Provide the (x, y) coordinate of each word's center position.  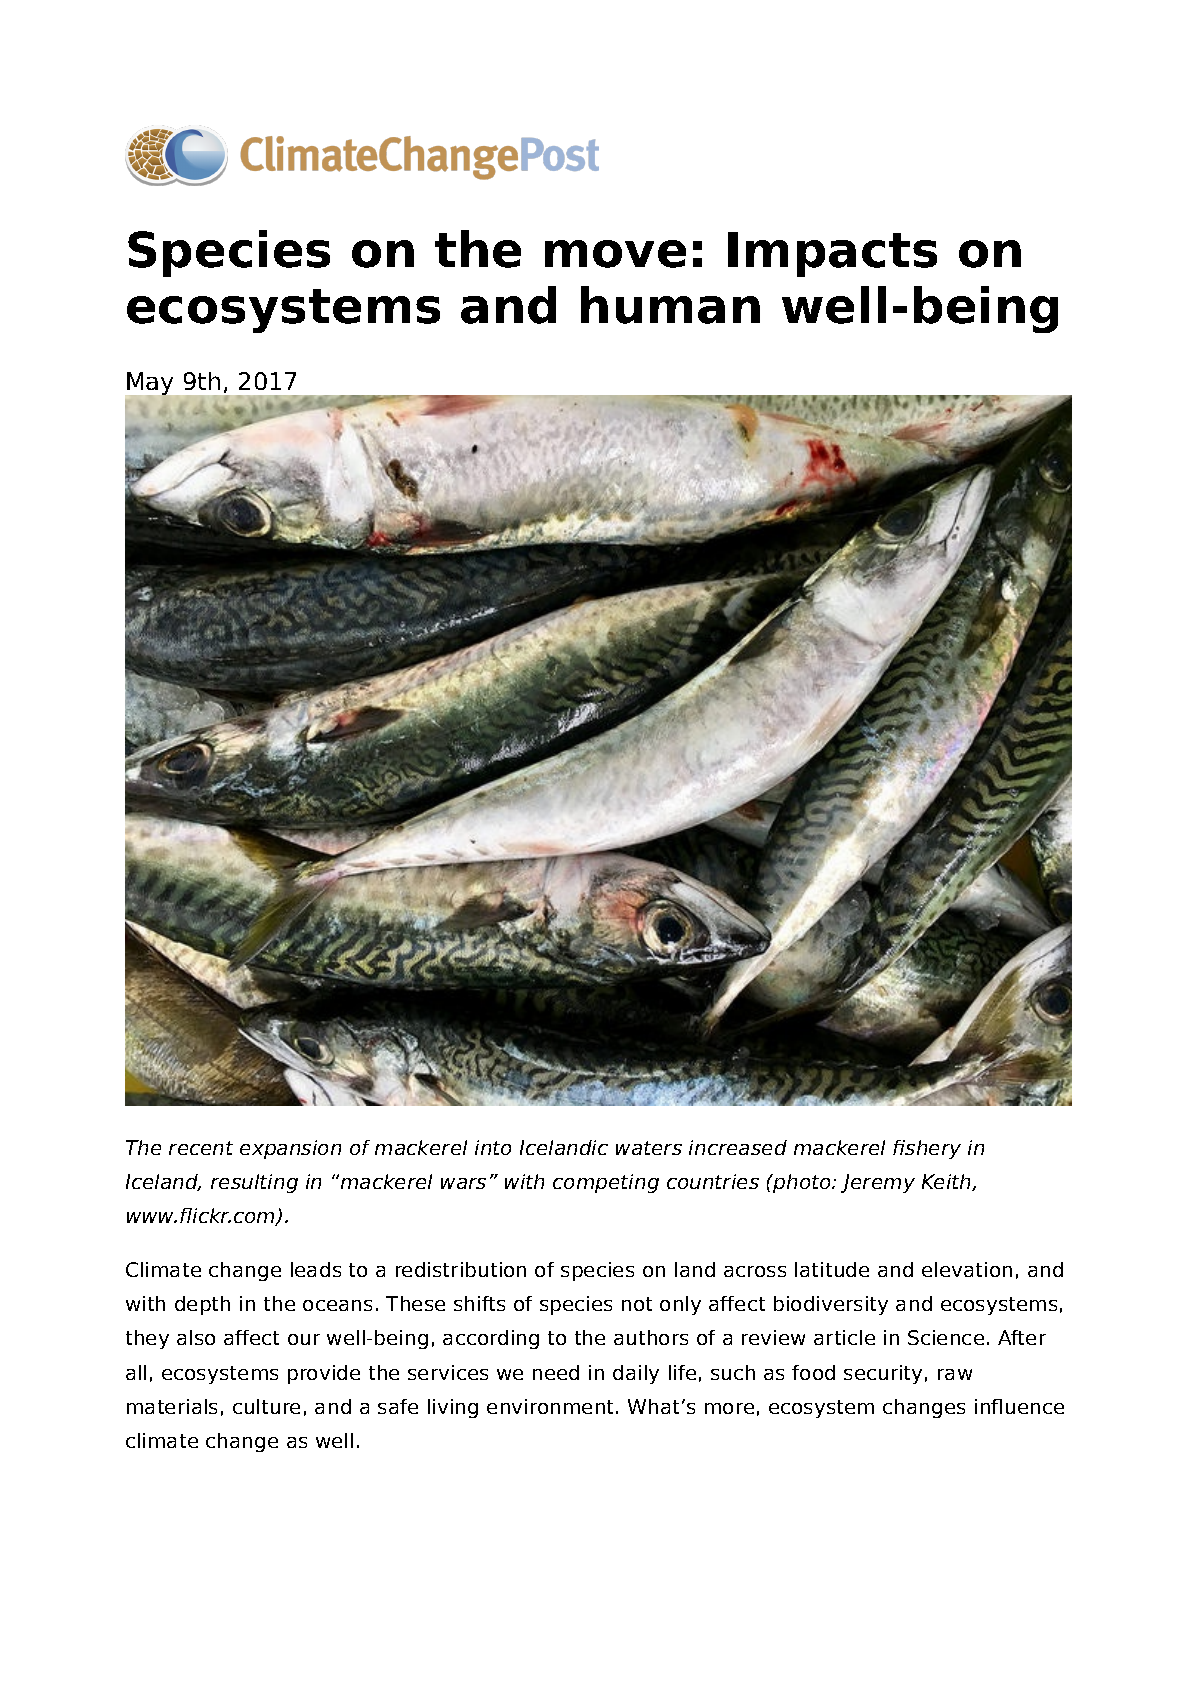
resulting (254, 1183)
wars (463, 1183)
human (670, 305)
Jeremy (878, 1183)
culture (266, 1406)
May (150, 384)
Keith (948, 1182)
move (615, 254)
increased (738, 1147)
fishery (927, 1149)
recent (201, 1148)
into (493, 1147)
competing (606, 1183)
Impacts (832, 254)
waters (649, 1148)
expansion (290, 1149)
